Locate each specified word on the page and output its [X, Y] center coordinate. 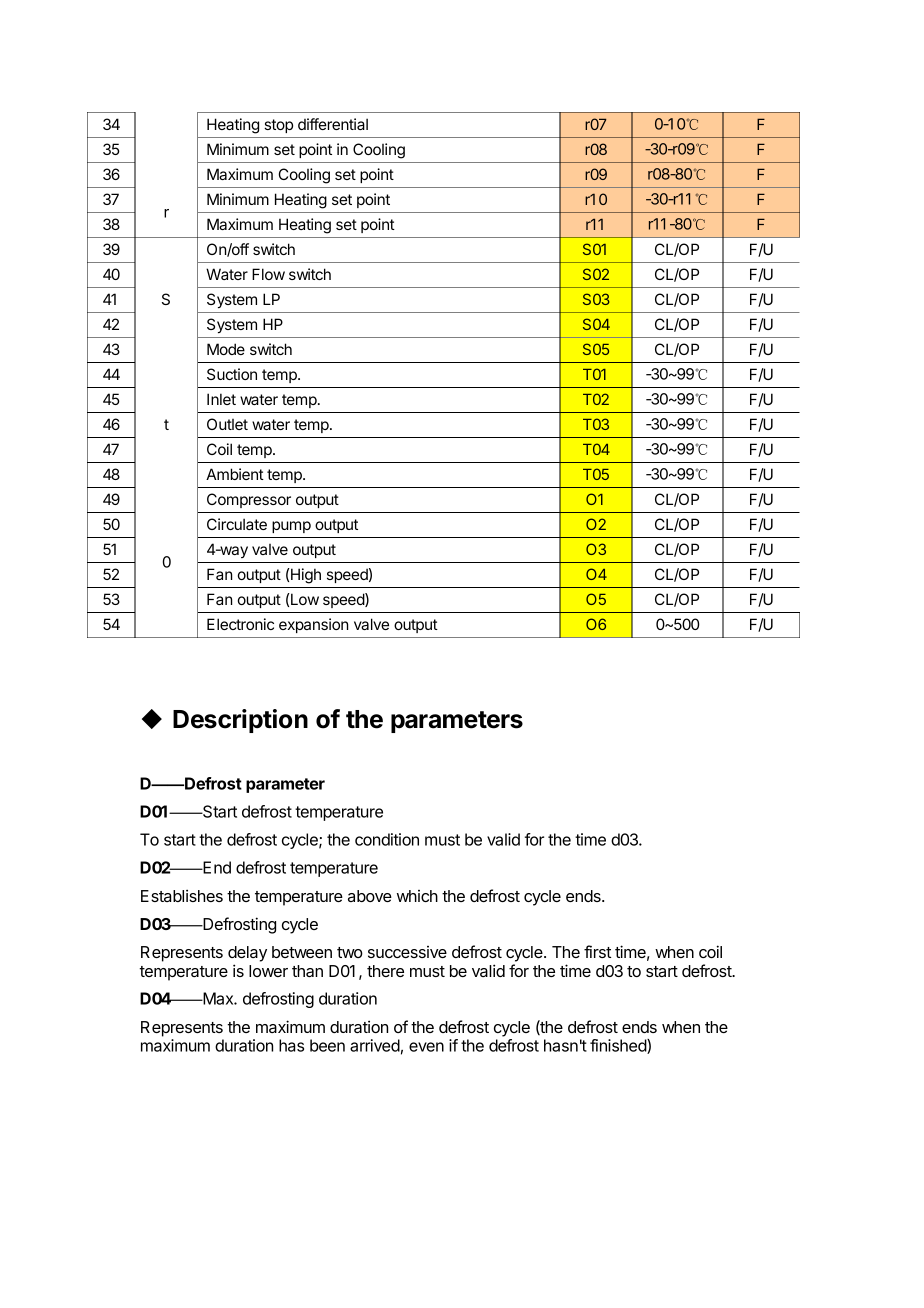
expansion [313, 625]
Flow [268, 274]
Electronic [240, 624]
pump [291, 527]
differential [333, 124]
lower [268, 971]
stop [278, 126]
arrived [375, 1045]
